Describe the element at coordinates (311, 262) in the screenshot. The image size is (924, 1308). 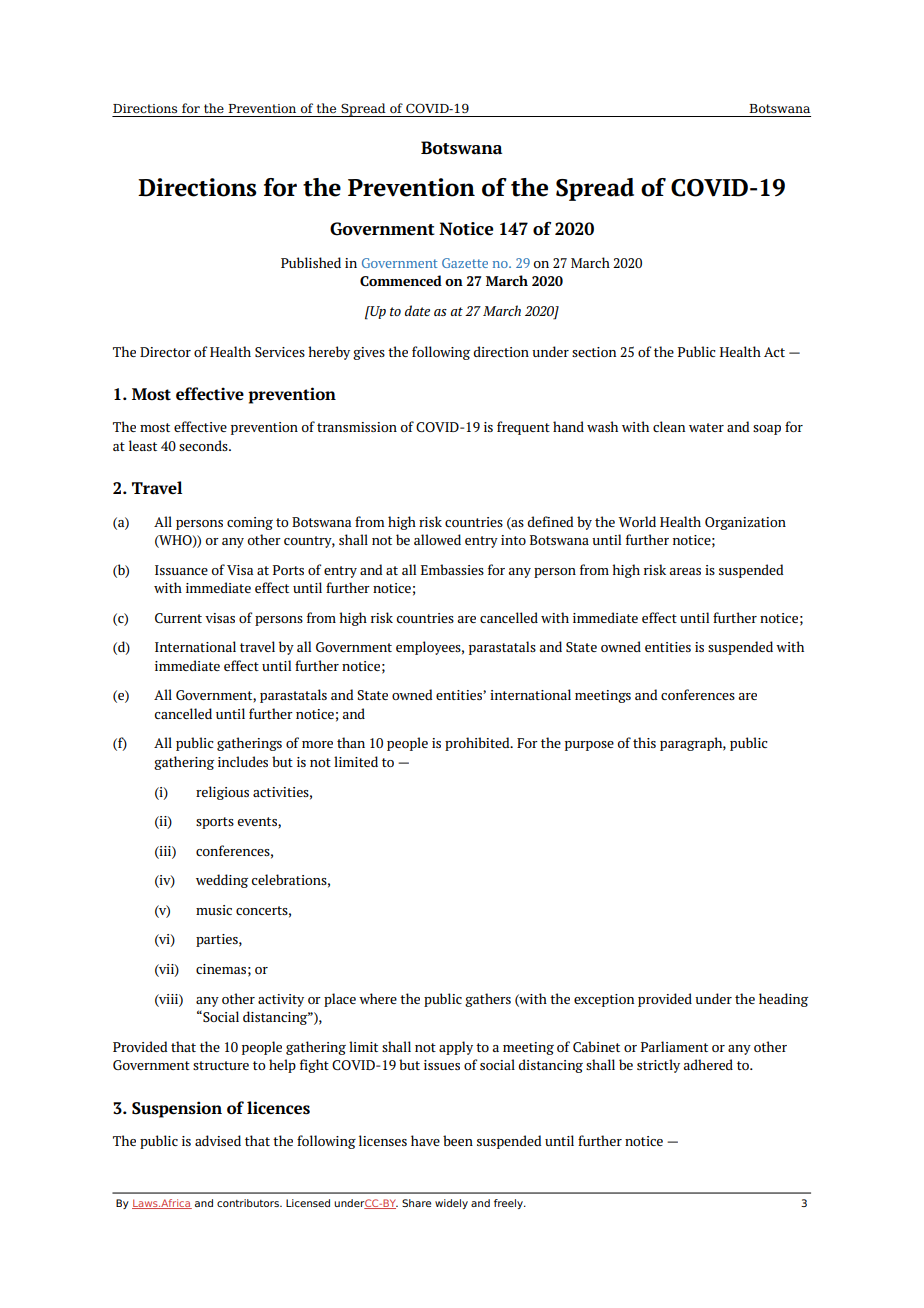
I see `Published` at that location.
